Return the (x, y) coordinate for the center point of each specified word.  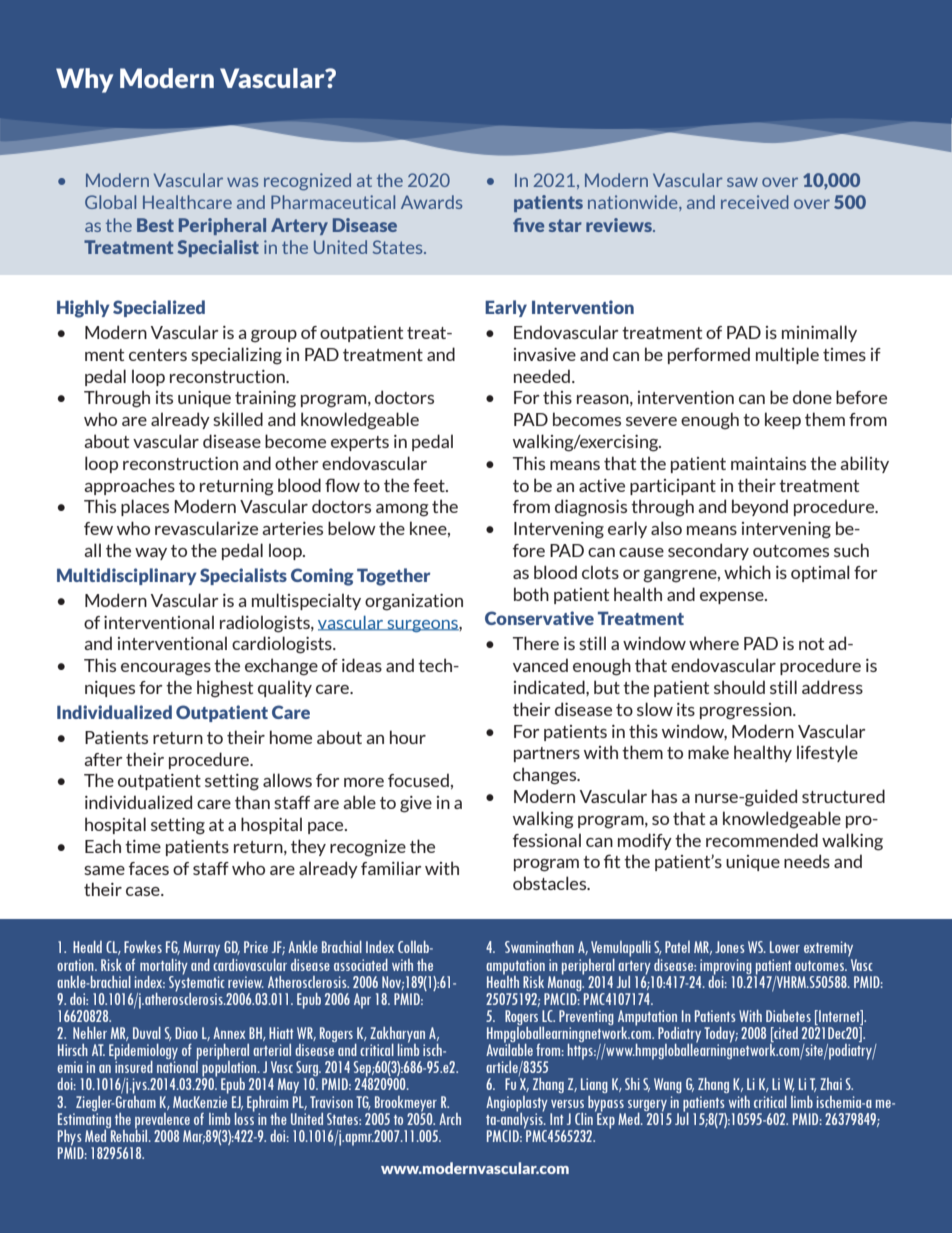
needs (807, 861)
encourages (166, 669)
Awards (431, 202)
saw (742, 182)
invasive (545, 354)
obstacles (551, 883)
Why (84, 80)
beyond (760, 507)
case (144, 891)
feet (430, 485)
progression (747, 711)
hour (408, 737)
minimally (819, 333)
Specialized (159, 308)
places (145, 507)
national (177, 1066)
